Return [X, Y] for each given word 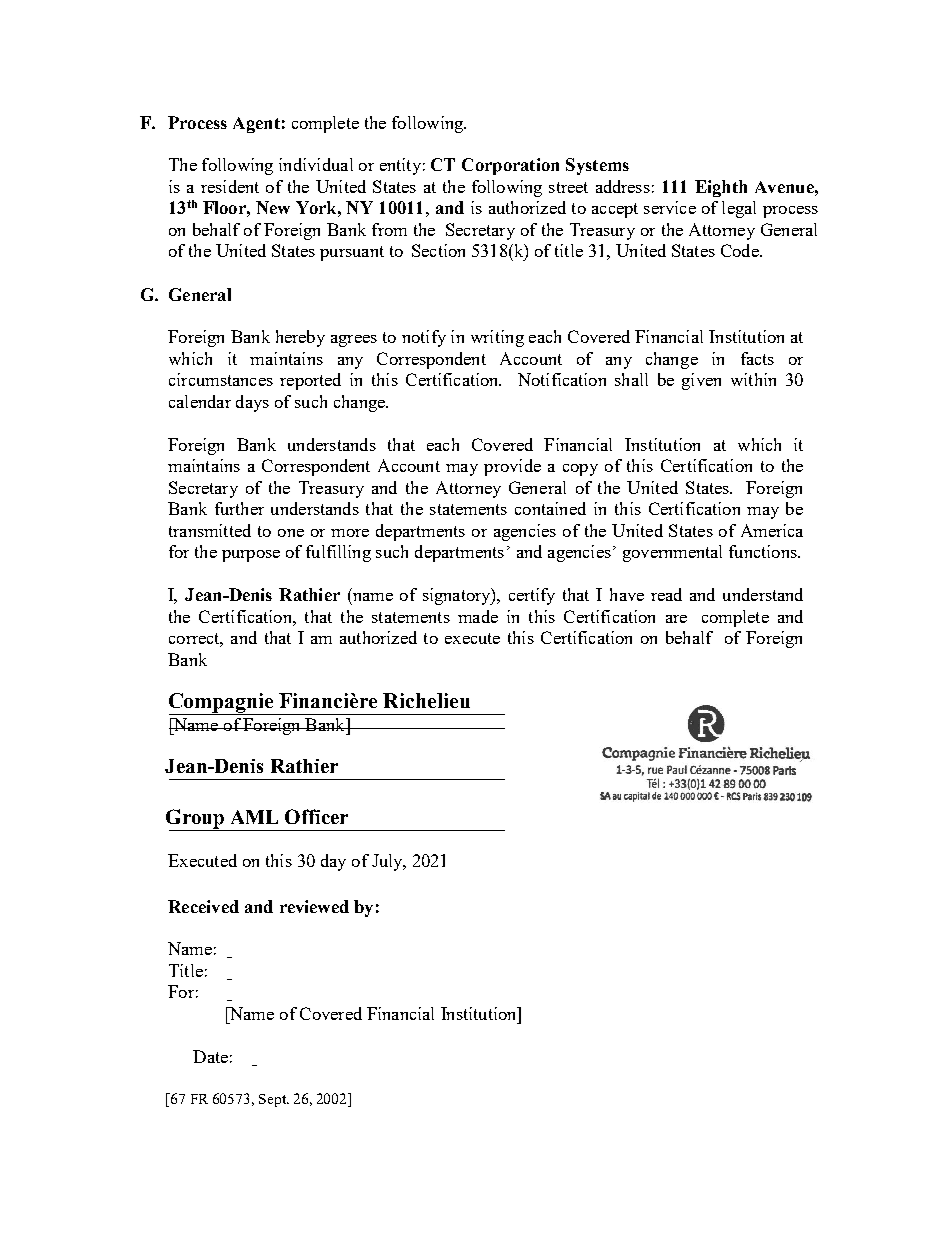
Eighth [721, 188]
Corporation [510, 166]
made [478, 616]
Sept [274, 1100]
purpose [251, 556]
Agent [256, 125]
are [676, 619]
